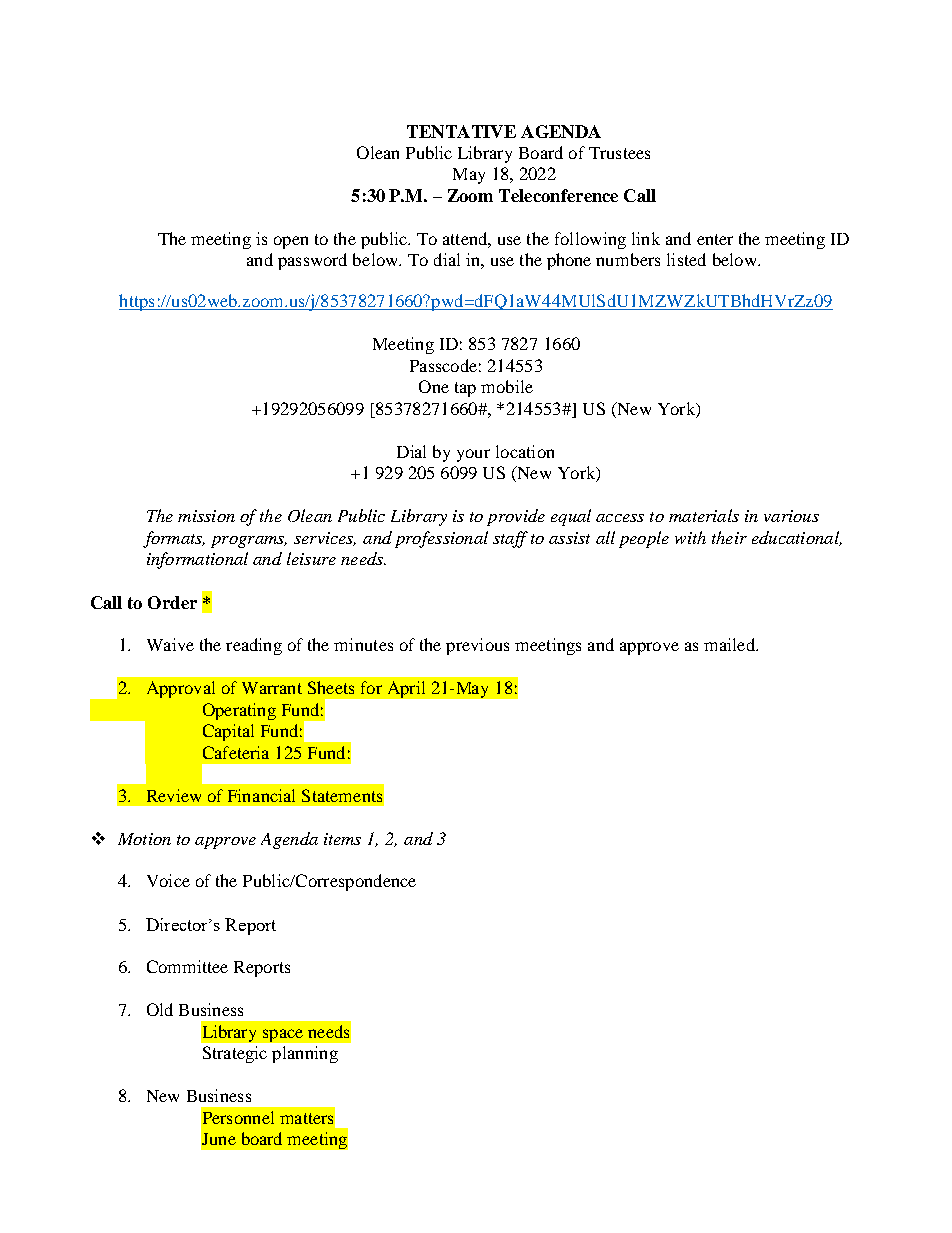 This page has height=1233, width=952. Describe the element at coordinates (619, 153) in the page. I see `Trustees` at that location.
